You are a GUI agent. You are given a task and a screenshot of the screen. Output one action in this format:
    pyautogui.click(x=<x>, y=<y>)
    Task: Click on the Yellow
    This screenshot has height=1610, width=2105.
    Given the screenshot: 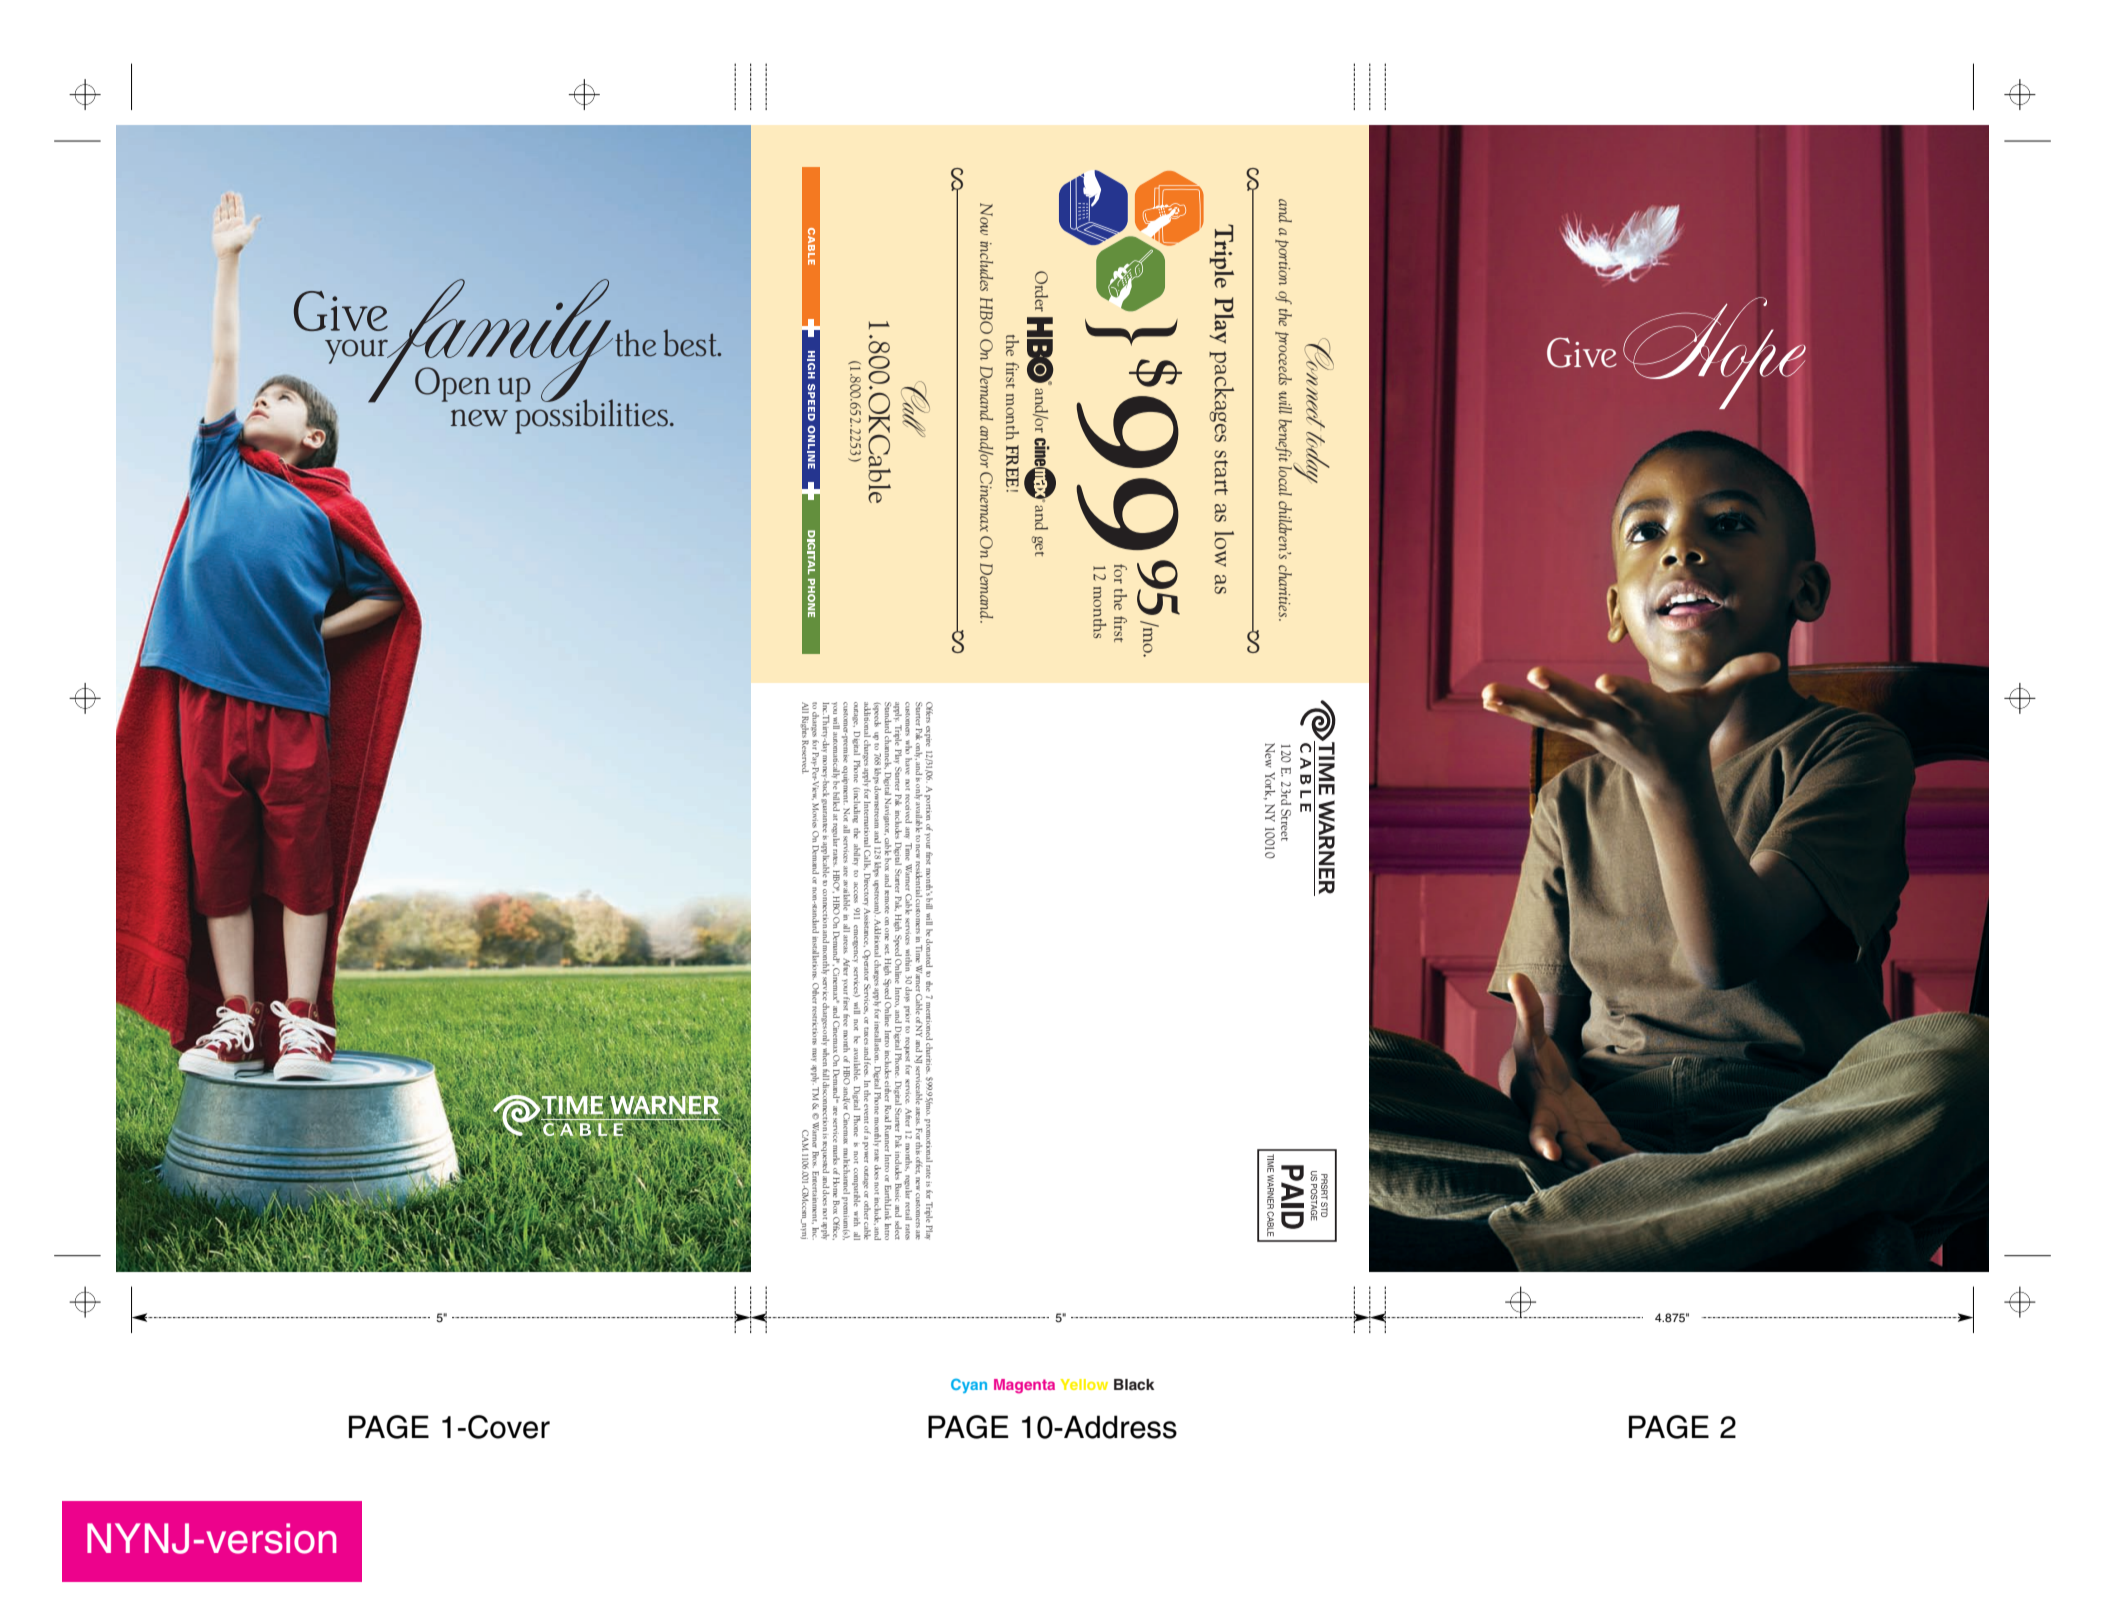 What is the action you would take?
    pyautogui.click(x=1084, y=1384)
